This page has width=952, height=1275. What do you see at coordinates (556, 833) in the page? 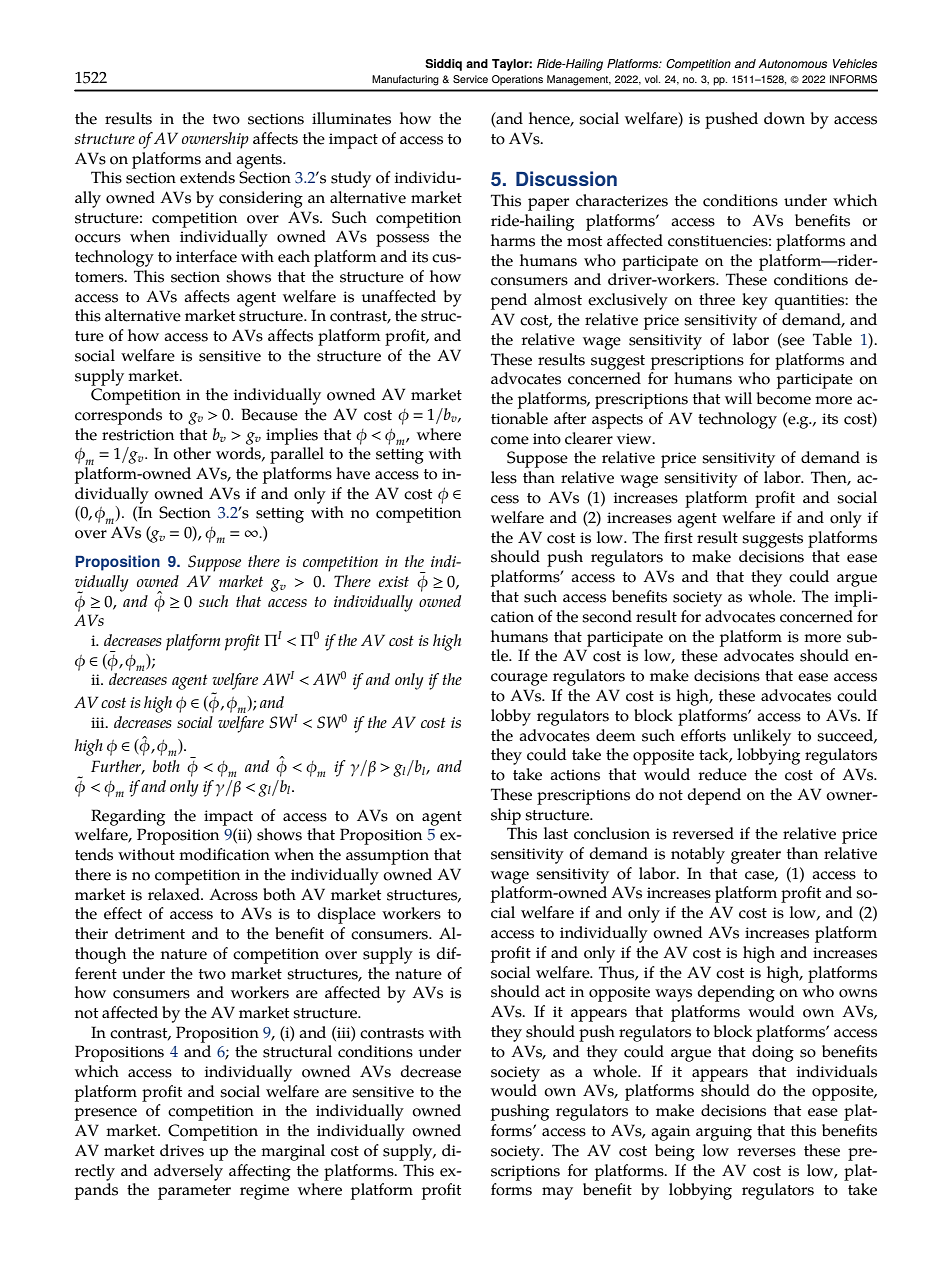
I see `last` at bounding box center [556, 833].
